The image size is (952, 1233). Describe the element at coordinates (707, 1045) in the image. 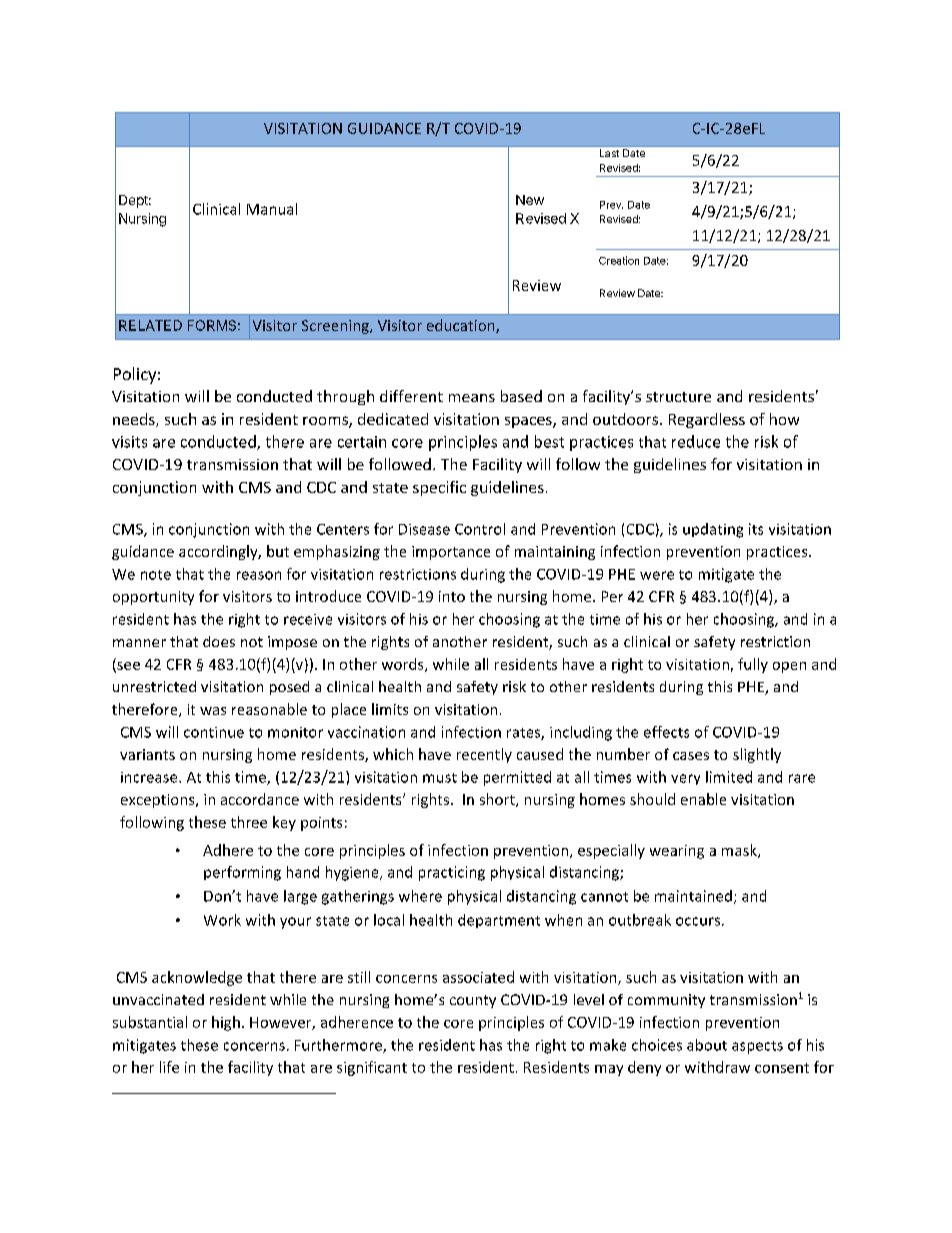

I see `about` at that location.
